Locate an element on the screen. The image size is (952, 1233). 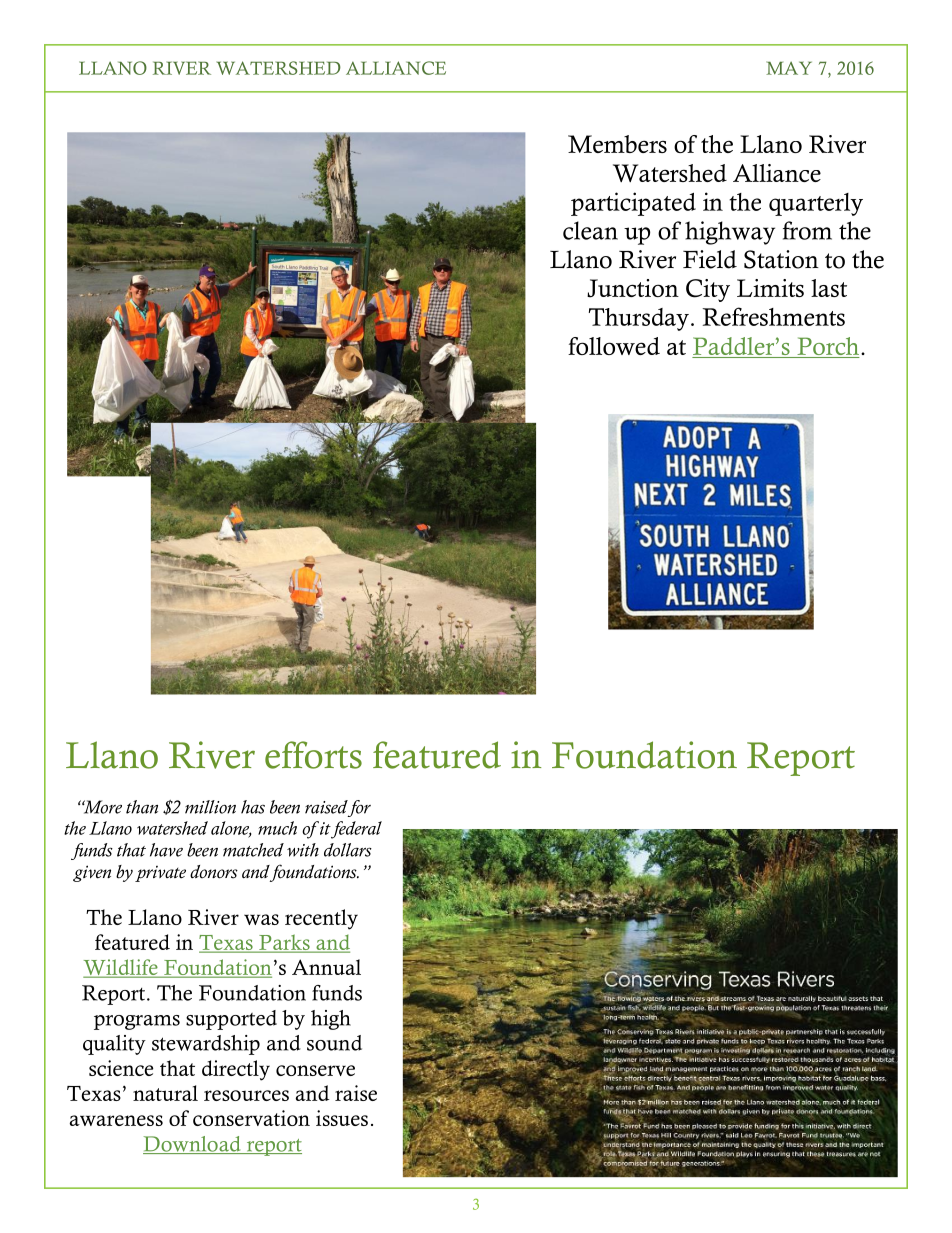
issues is located at coordinates (342, 1118).
